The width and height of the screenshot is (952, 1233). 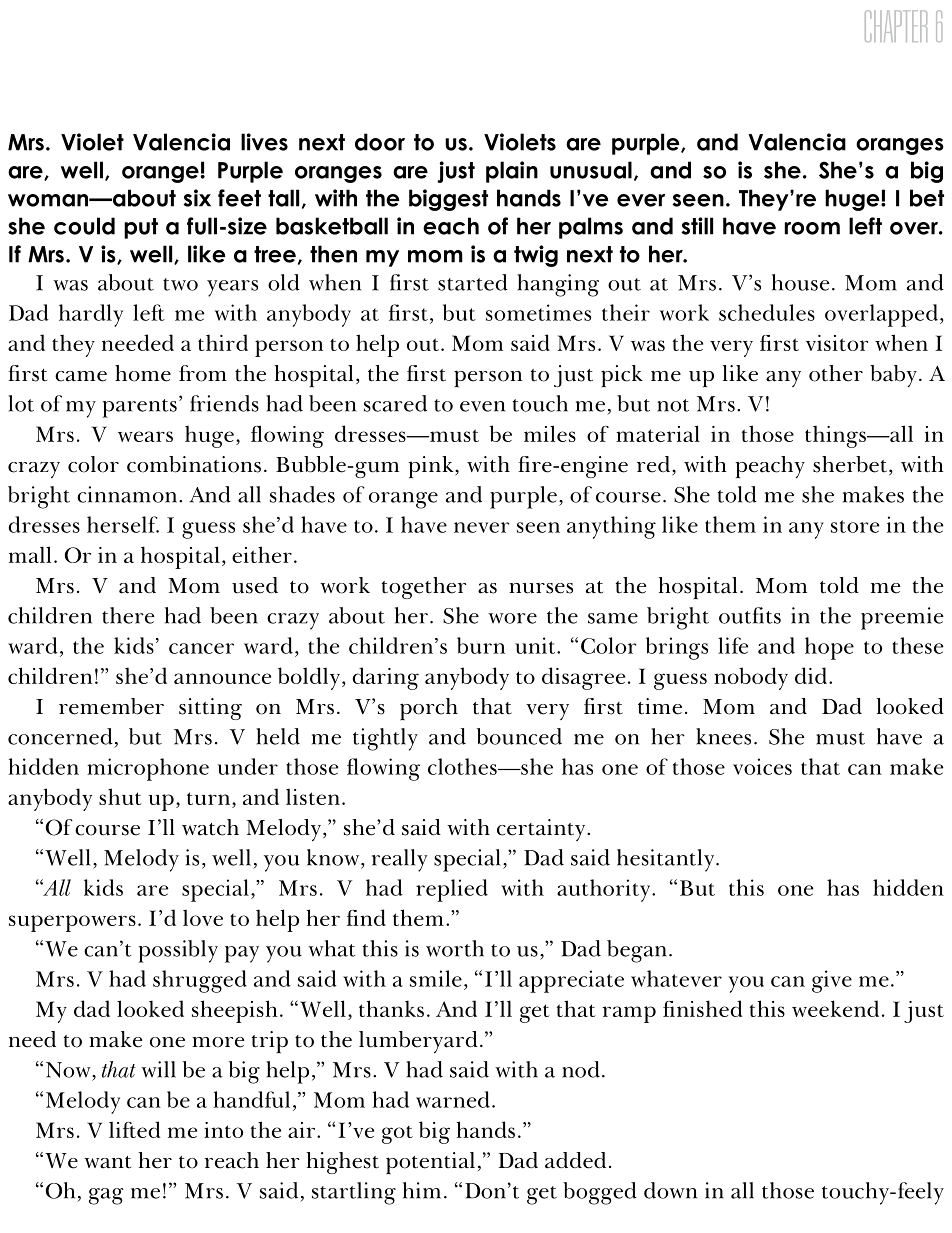 I want to click on room, so click(x=812, y=228).
